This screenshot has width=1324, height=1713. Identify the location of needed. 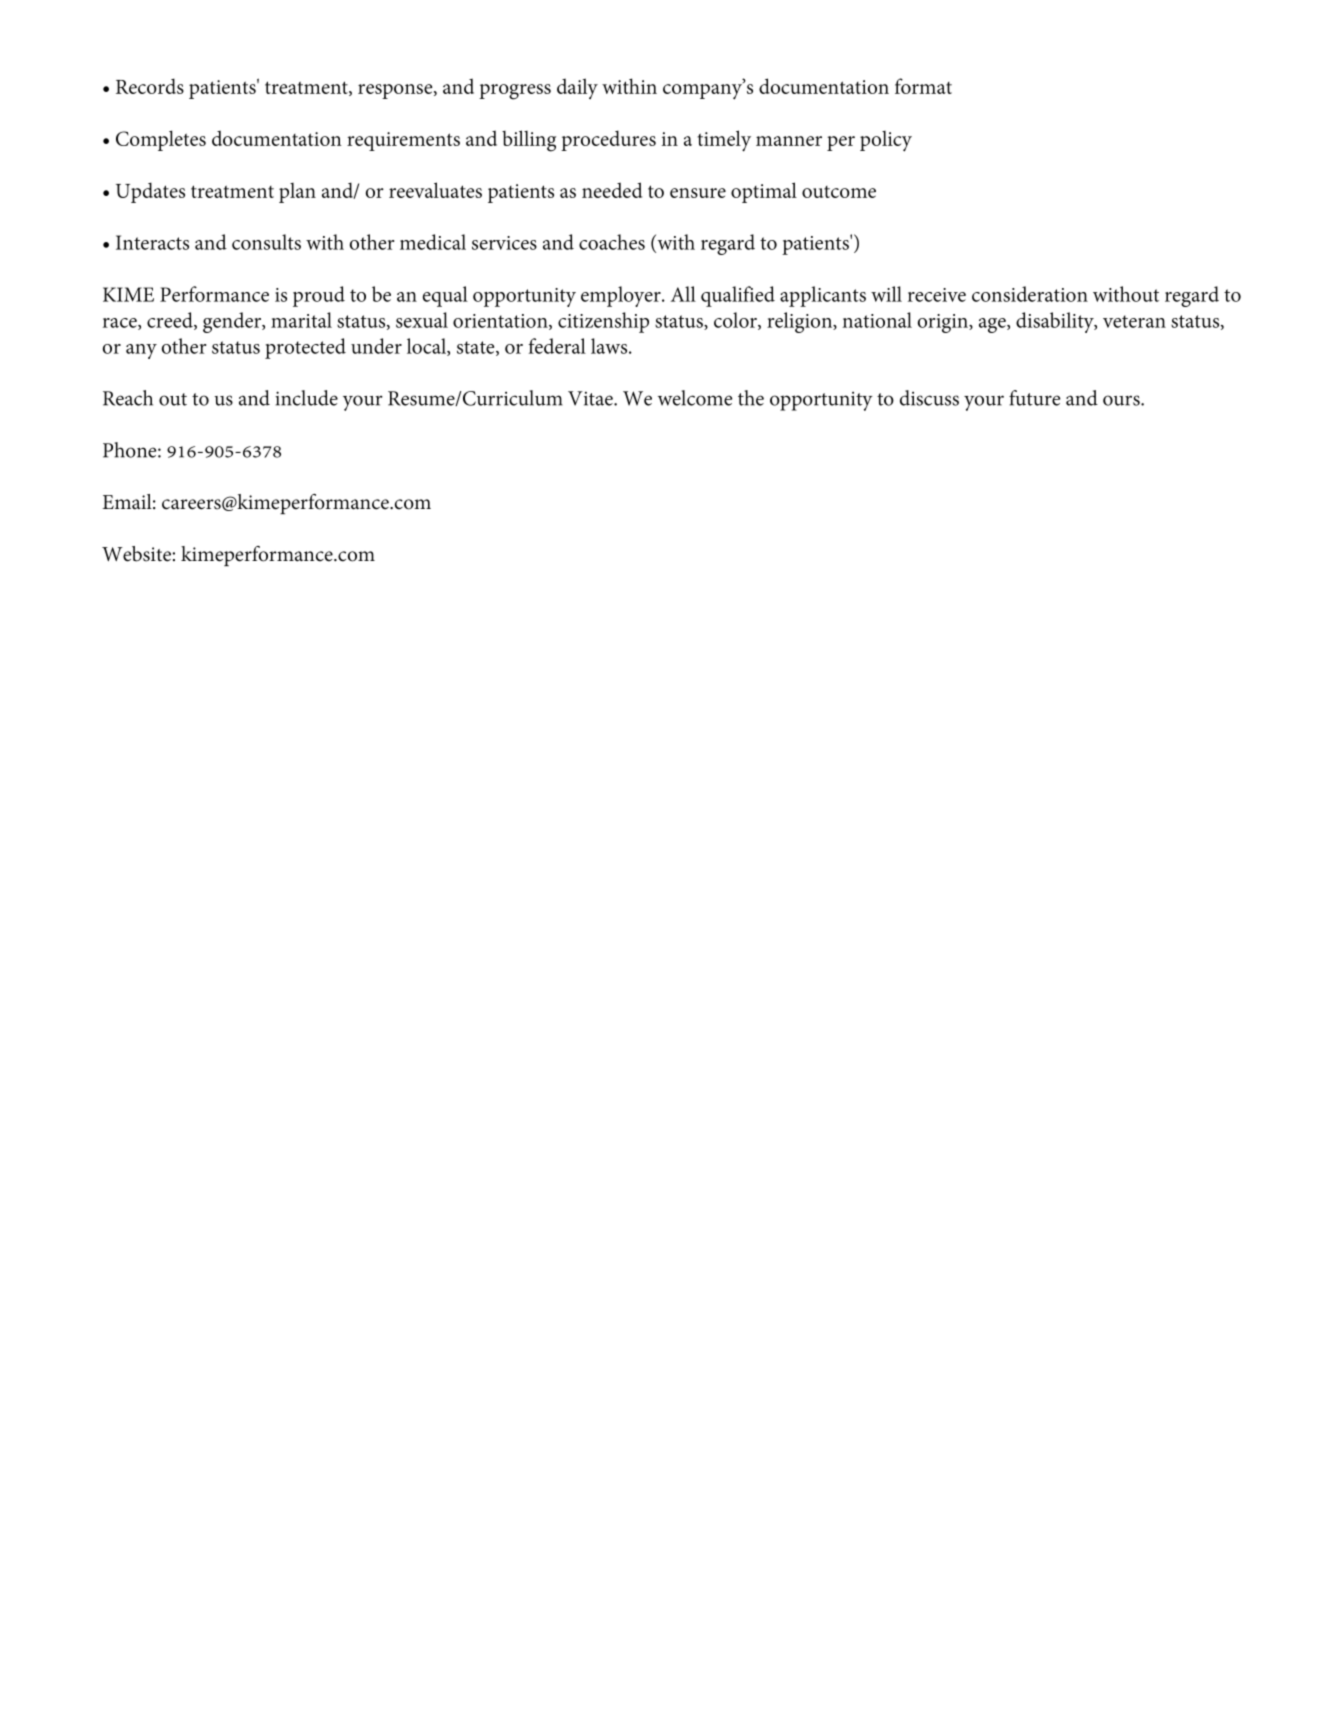
(612, 190).
